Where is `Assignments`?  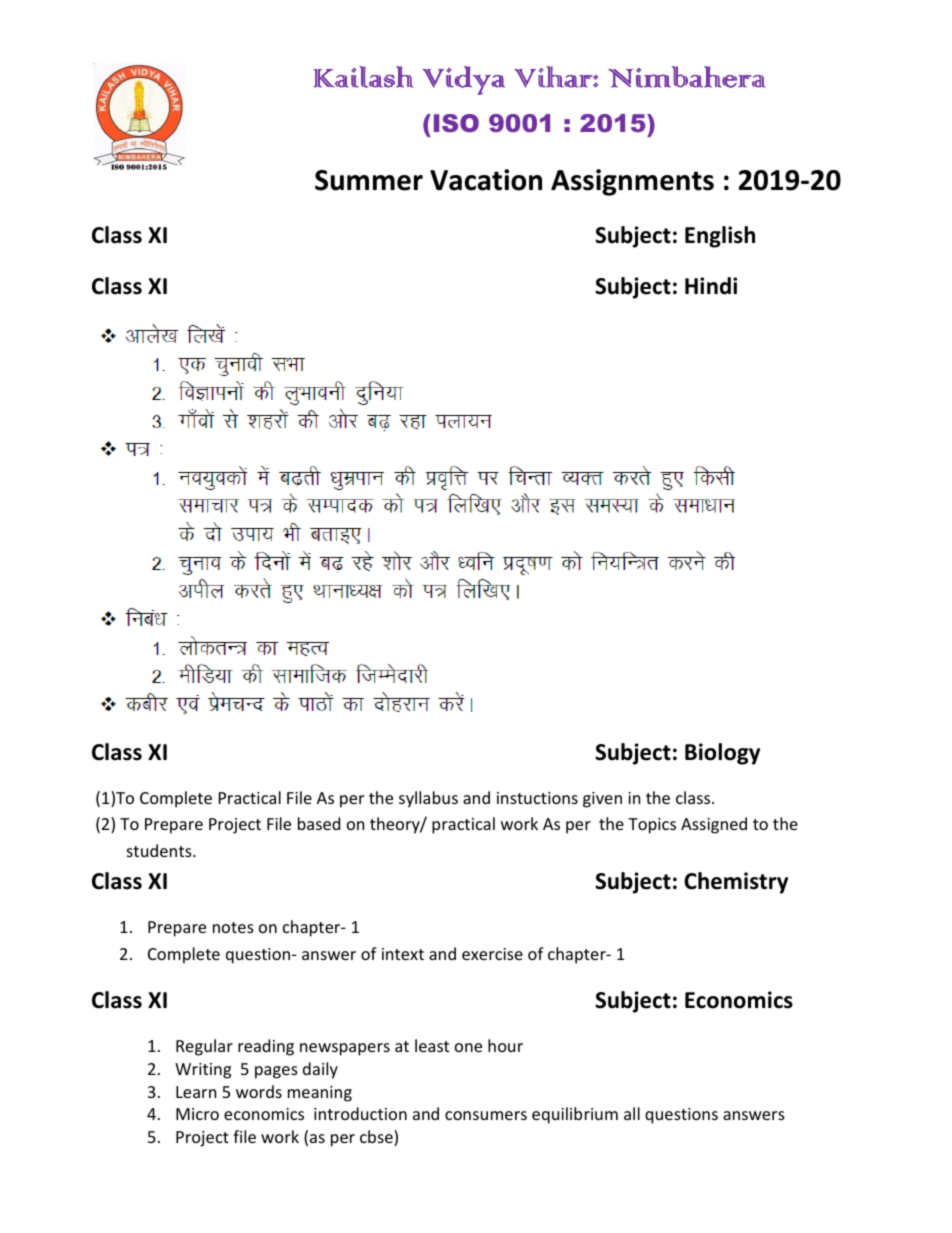 Assignments is located at coordinates (632, 182).
